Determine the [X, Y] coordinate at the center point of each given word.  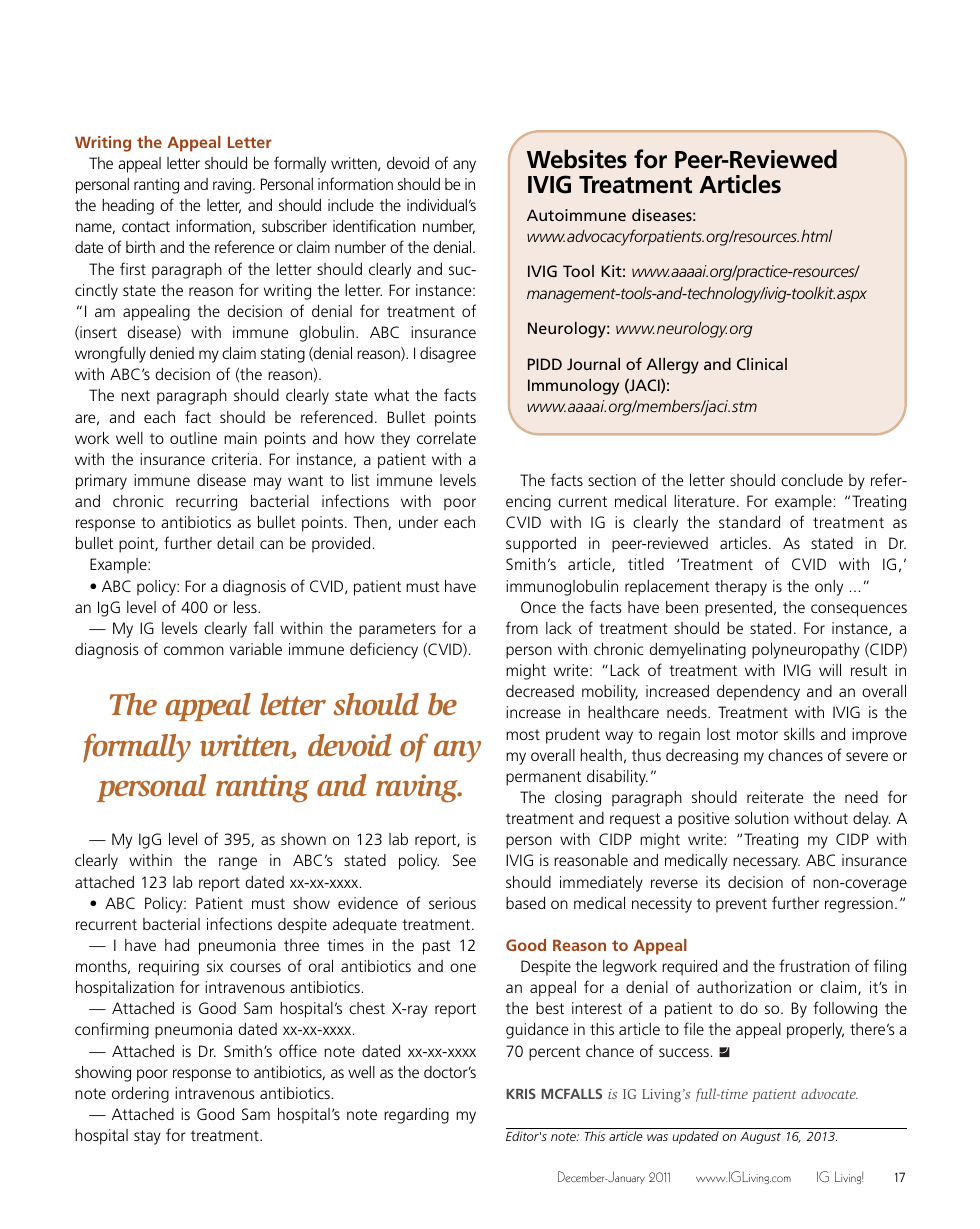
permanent [543, 778]
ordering [140, 1095]
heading [128, 207]
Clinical [762, 364]
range [238, 863]
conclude [812, 480]
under [418, 522]
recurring [206, 503]
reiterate [775, 797]
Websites [577, 159]
